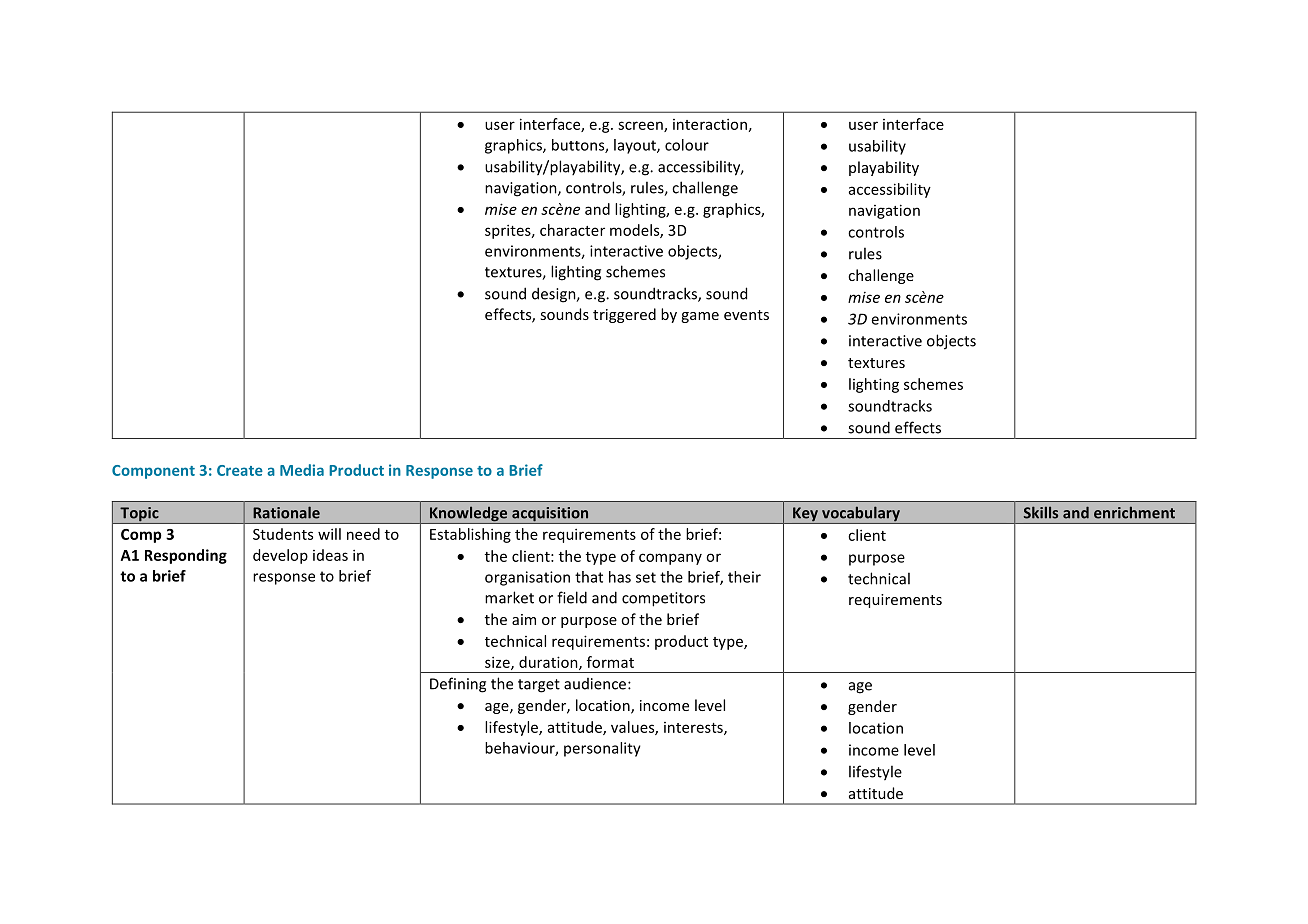 Image resolution: width=1308 pixels, height=924 pixels. Describe the element at coordinates (240, 470) in the image. I see `Create` at that location.
